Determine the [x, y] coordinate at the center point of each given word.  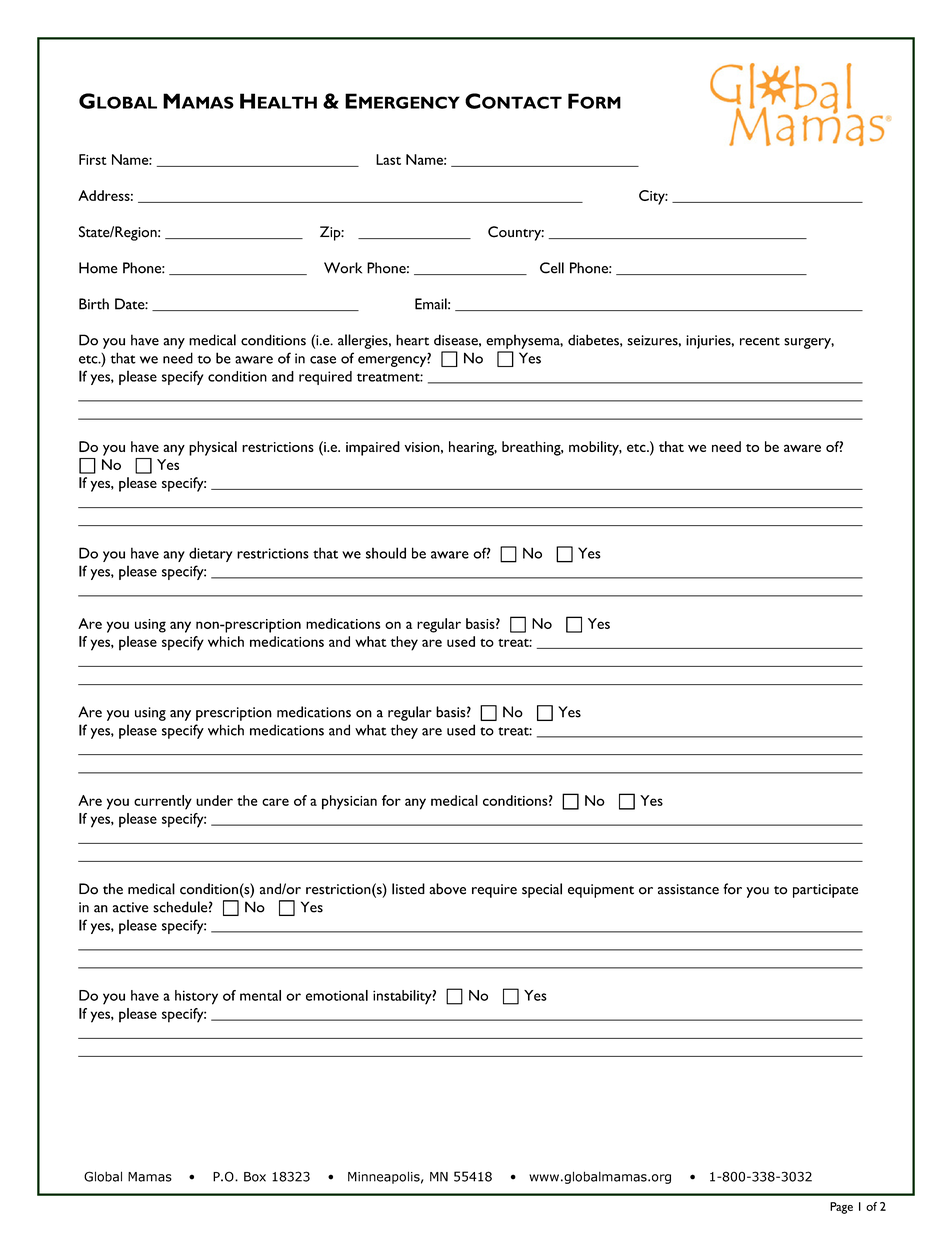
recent [760, 341]
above [447, 889]
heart [412, 340]
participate [825, 891]
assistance [688, 889]
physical [213, 448]
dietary [211, 554]
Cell [552, 268]
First [93, 159]
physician [349, 802]
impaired [373, 448]
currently [163, 802]
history [196, 997]
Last [388, 159]
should [386, 553]
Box [255, 1177]
